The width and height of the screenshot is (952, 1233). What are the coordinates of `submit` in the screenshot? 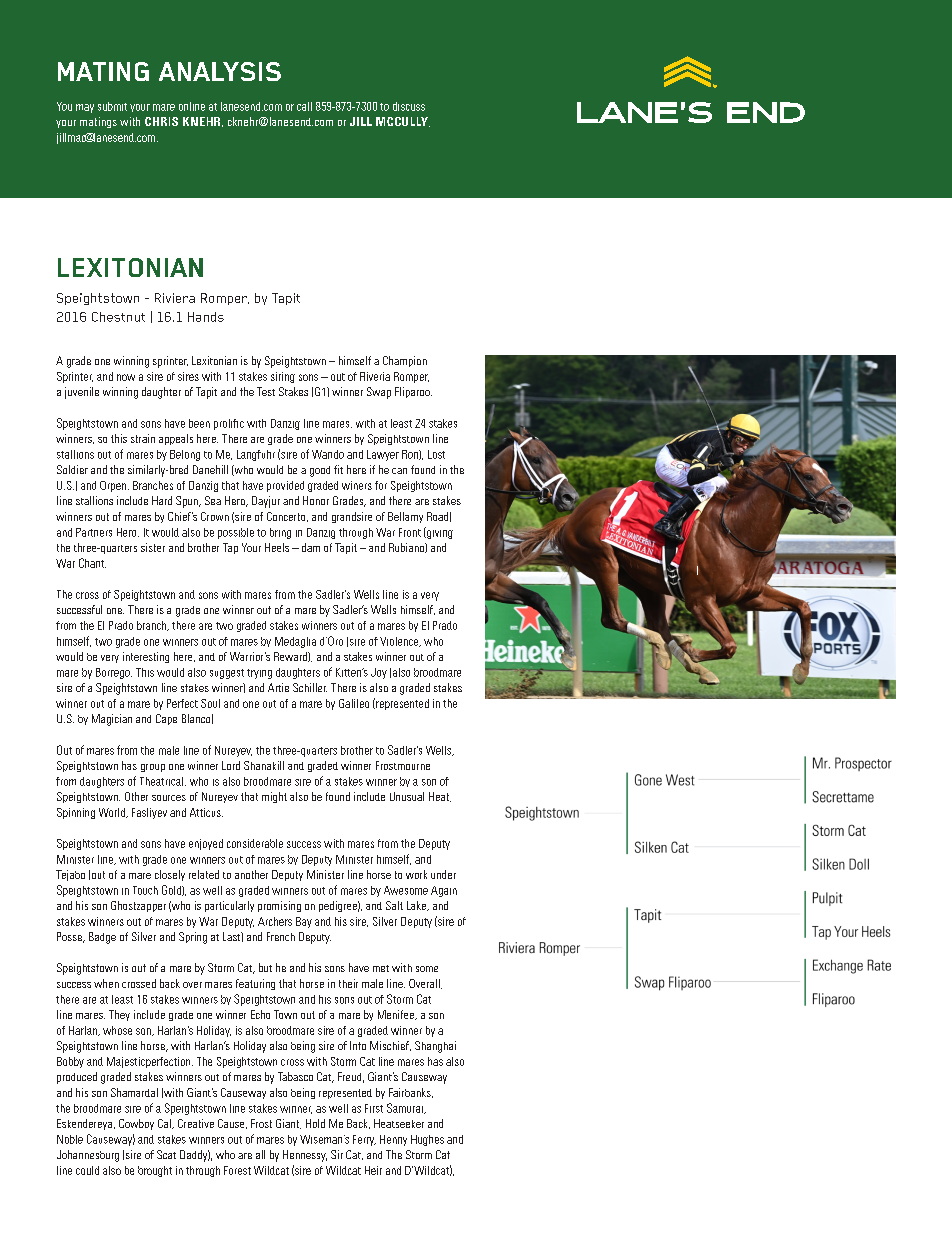 It's located at (112, 106).
